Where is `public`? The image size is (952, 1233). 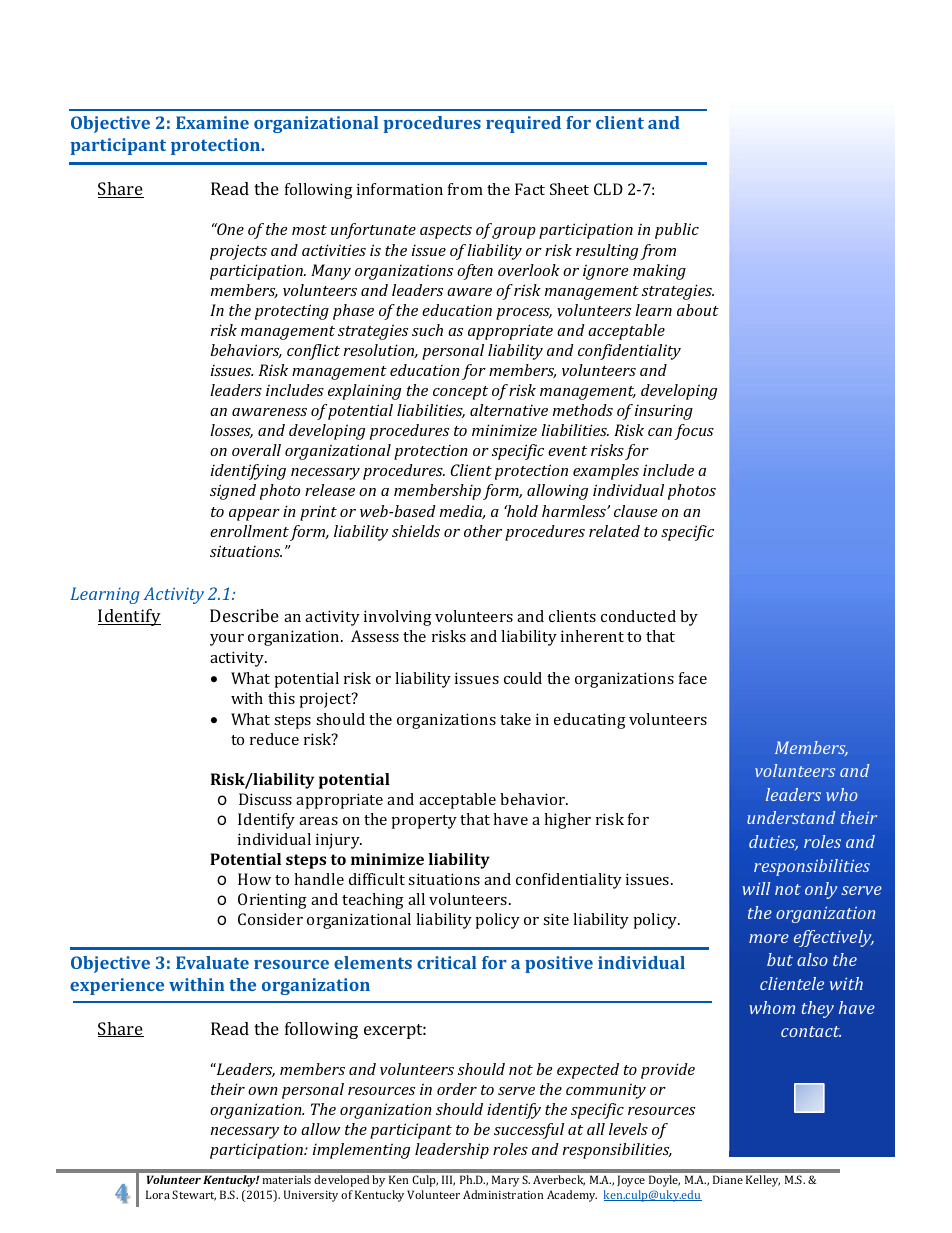 public is located at coordinates (677, 231).
